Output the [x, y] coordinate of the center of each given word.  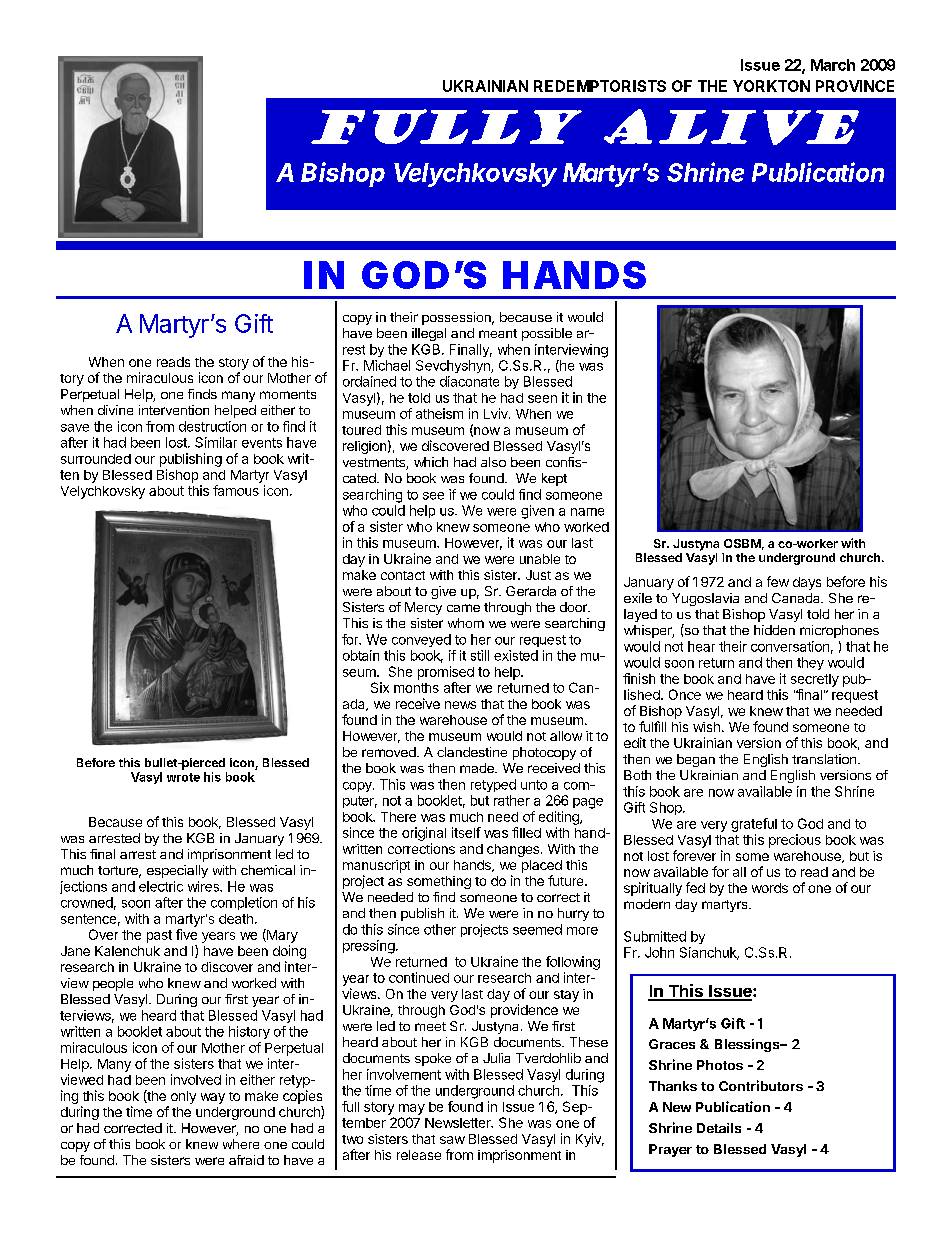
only [183, 1097]
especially [177, 871]
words [770, 888]
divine [115, 410]
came [463, 608]
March [833, 65]
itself [466, 832]
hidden [774, 630]
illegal [429, 334]
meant [498, 333]
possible [547, 334]
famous [236, 490]
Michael [387, 365]
